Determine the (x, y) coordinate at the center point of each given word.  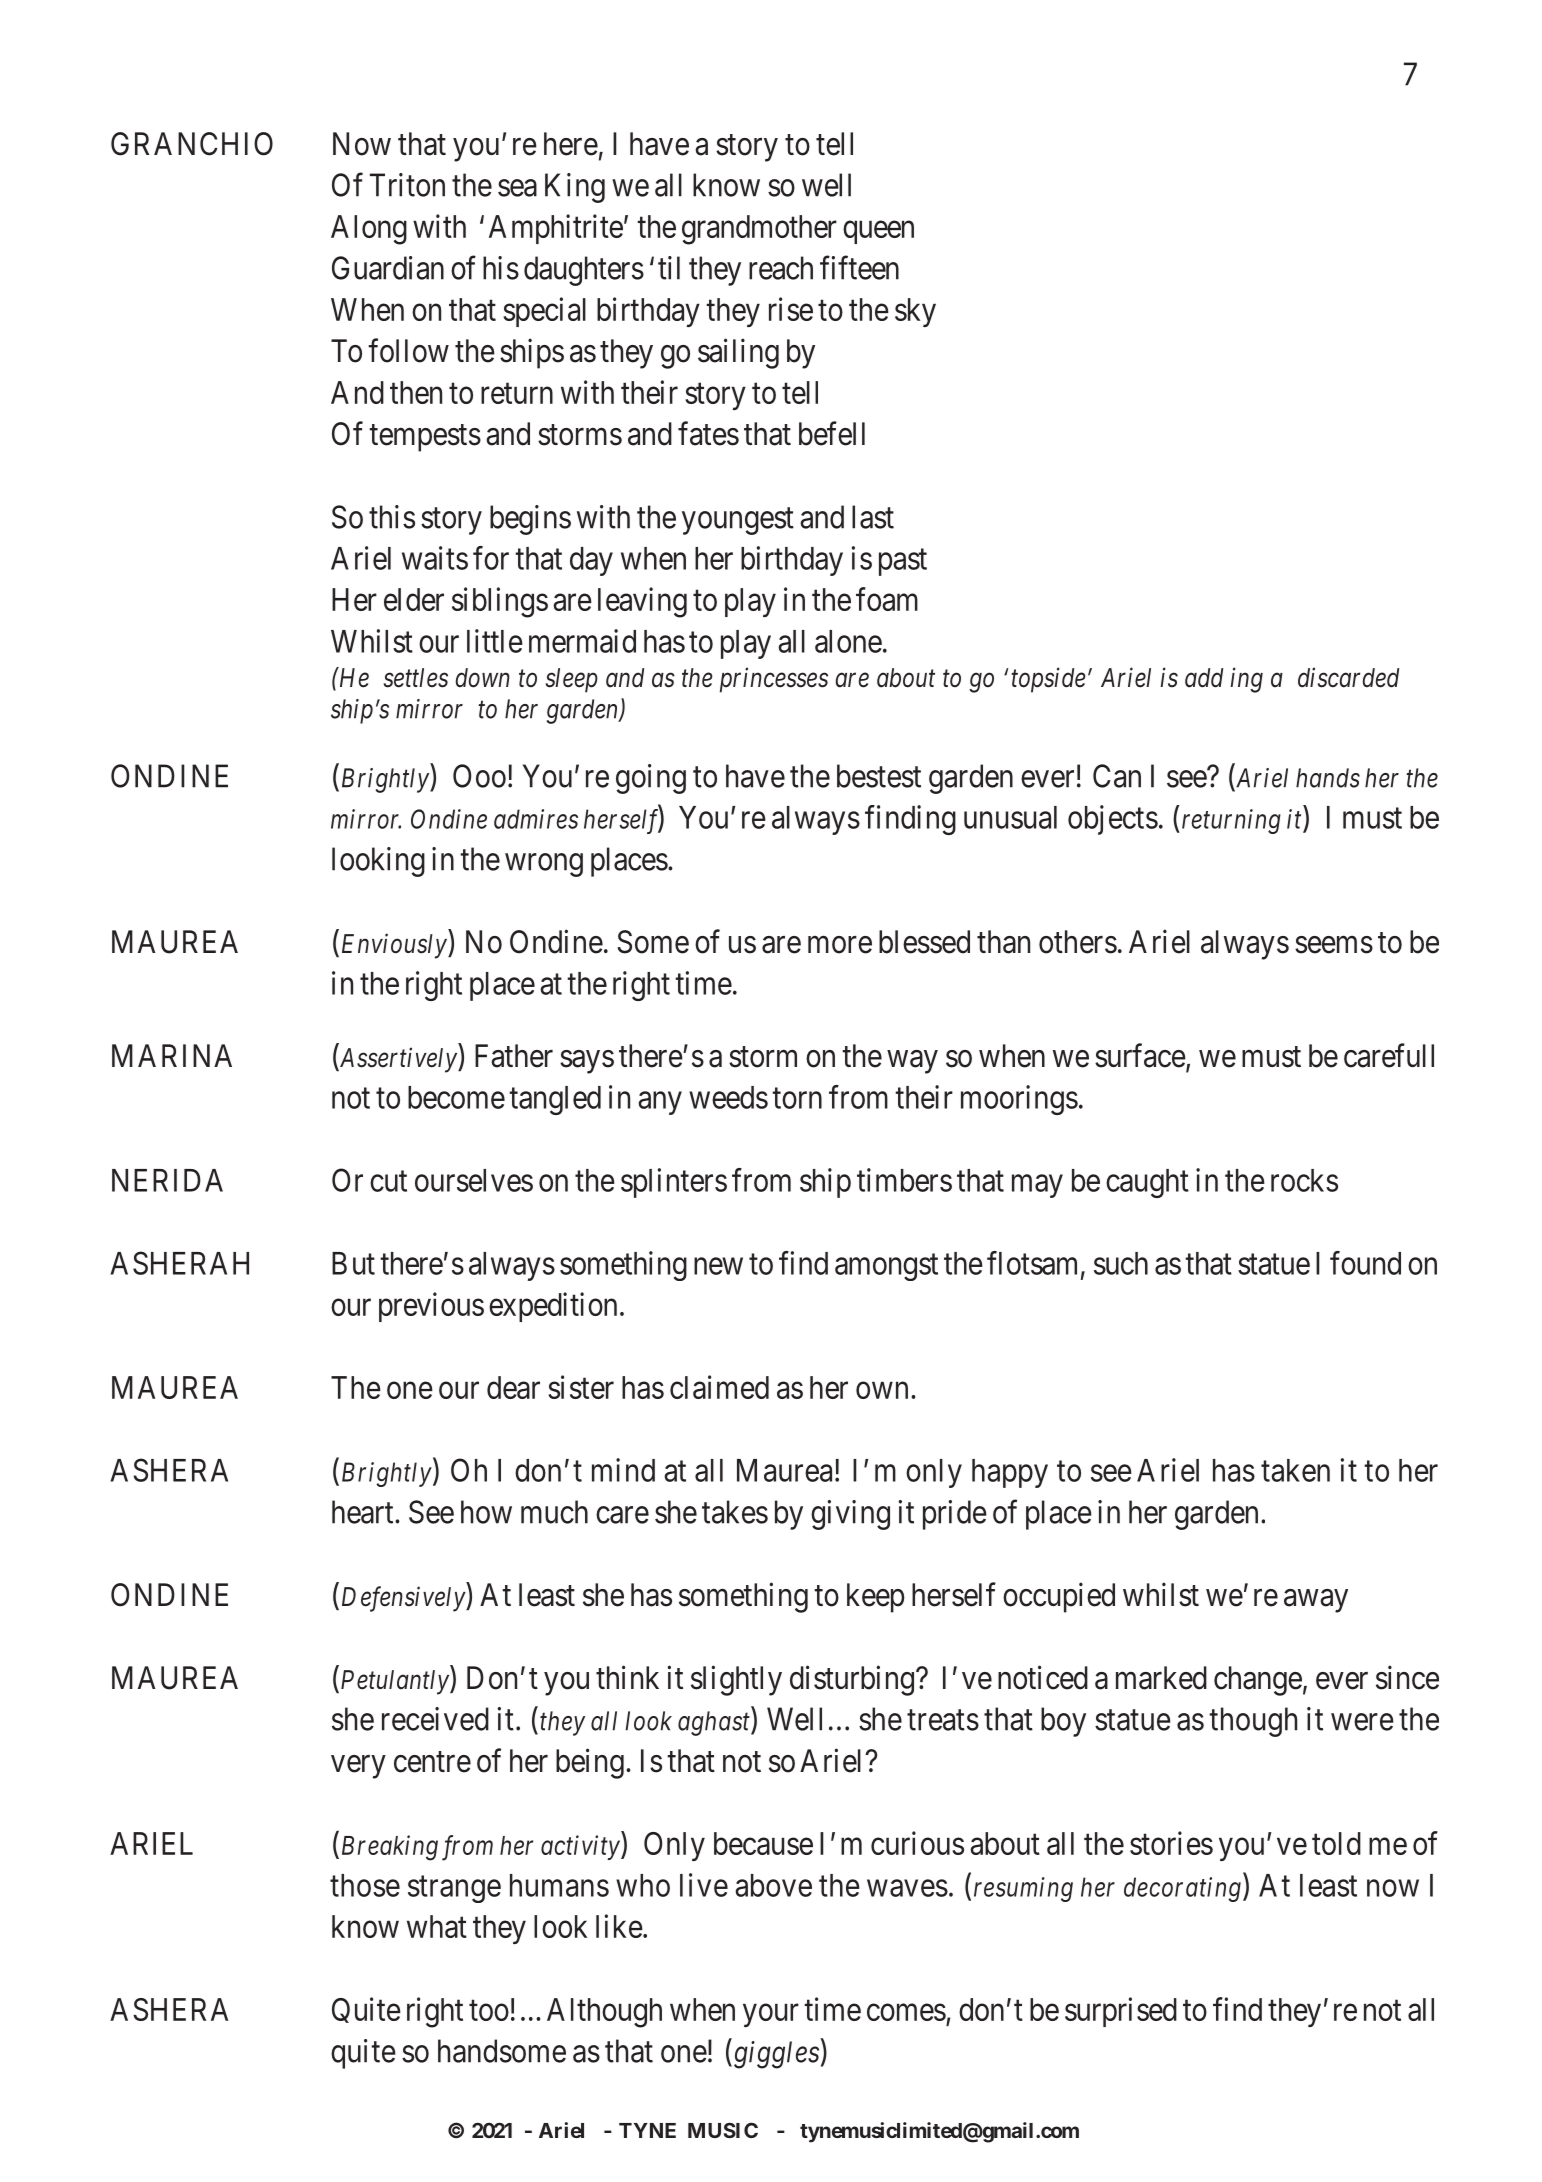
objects (1113, 820)
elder (414, 599)
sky (915, 312)
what (437, 1926)
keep (876, 1598)
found (1365, 1263)
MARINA (172, 1055)
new (718, 1266)
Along (369, 230)
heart (364, 1512)
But (353, 1263)
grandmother (759, 230)
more (840, 945)
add (1204, 678)
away (1316, 1601)
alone (848, 641)
